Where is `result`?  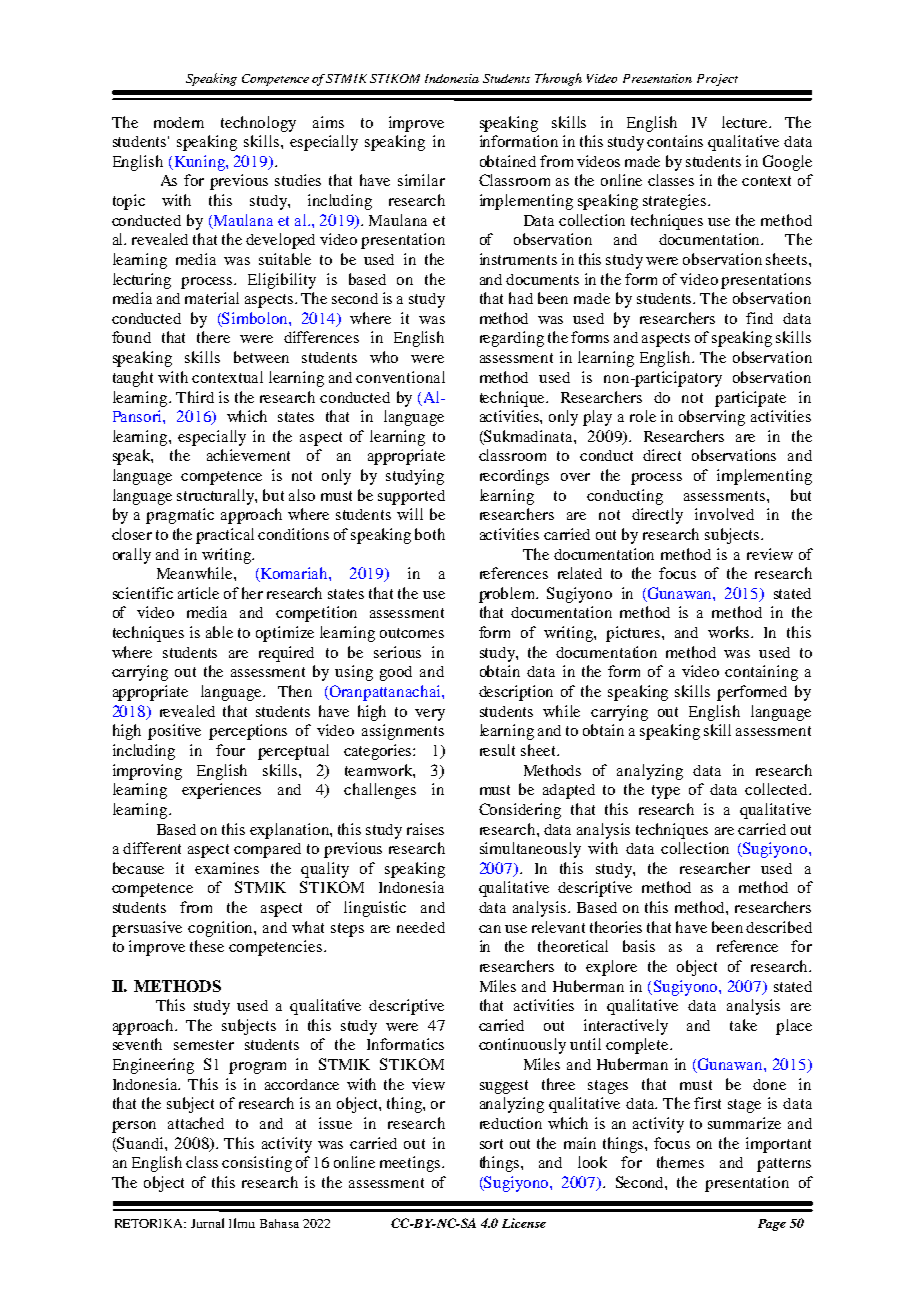 result is located at coordinates (497, 750).
